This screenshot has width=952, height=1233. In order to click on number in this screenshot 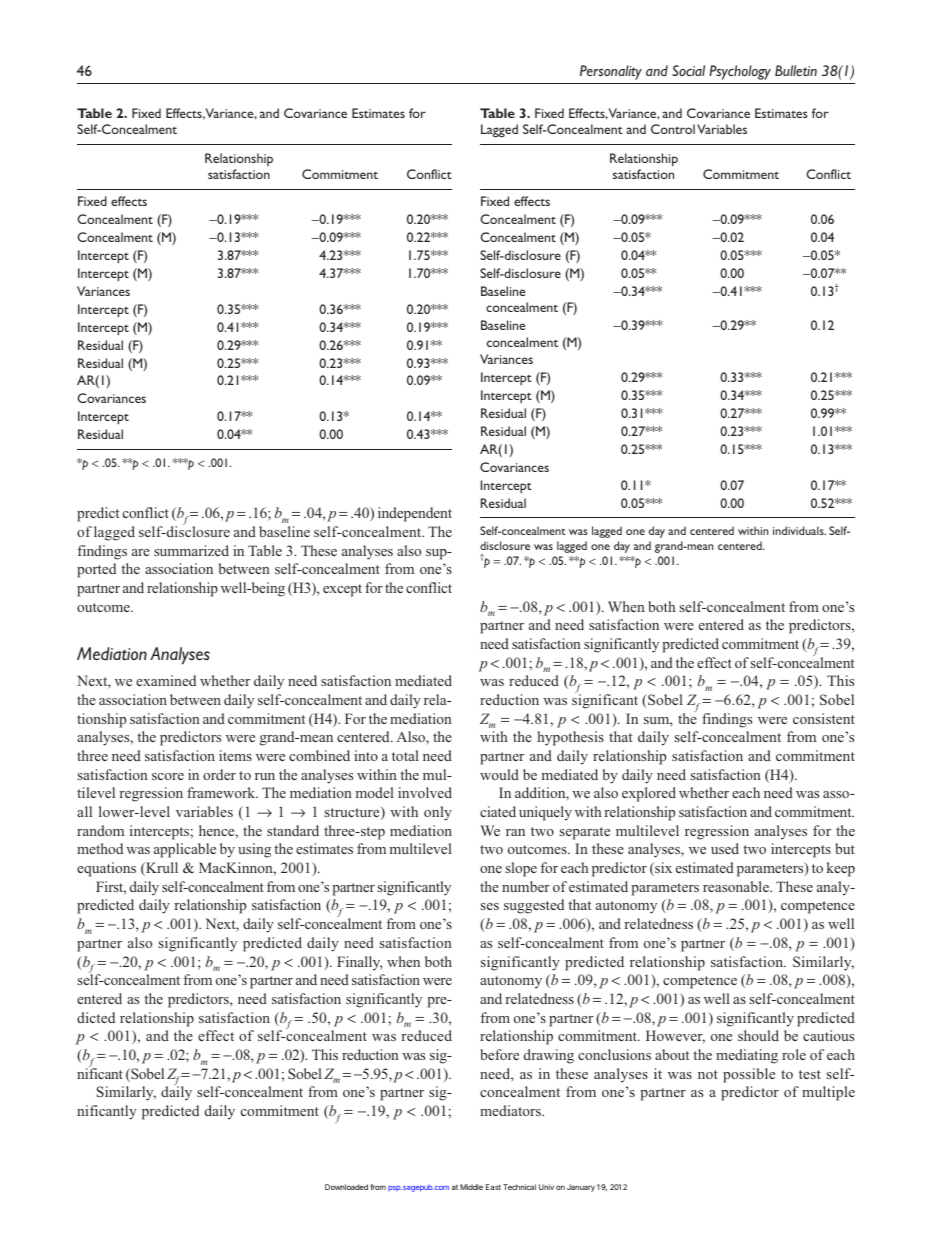, I will do `click(526, 886)`.
